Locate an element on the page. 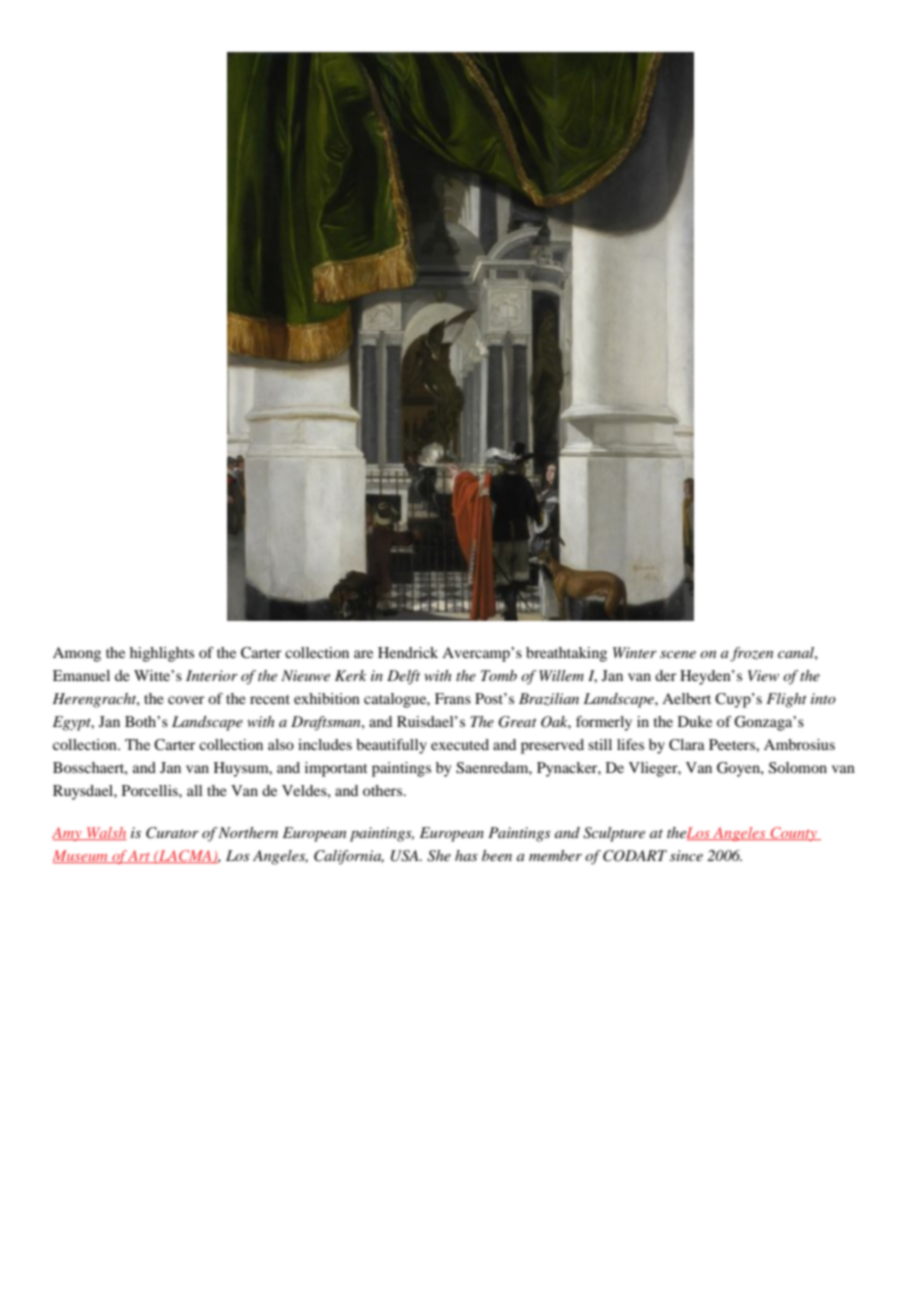 The width and height of the page is (924, 1308). frozen is located at coordinates (751, 654).
